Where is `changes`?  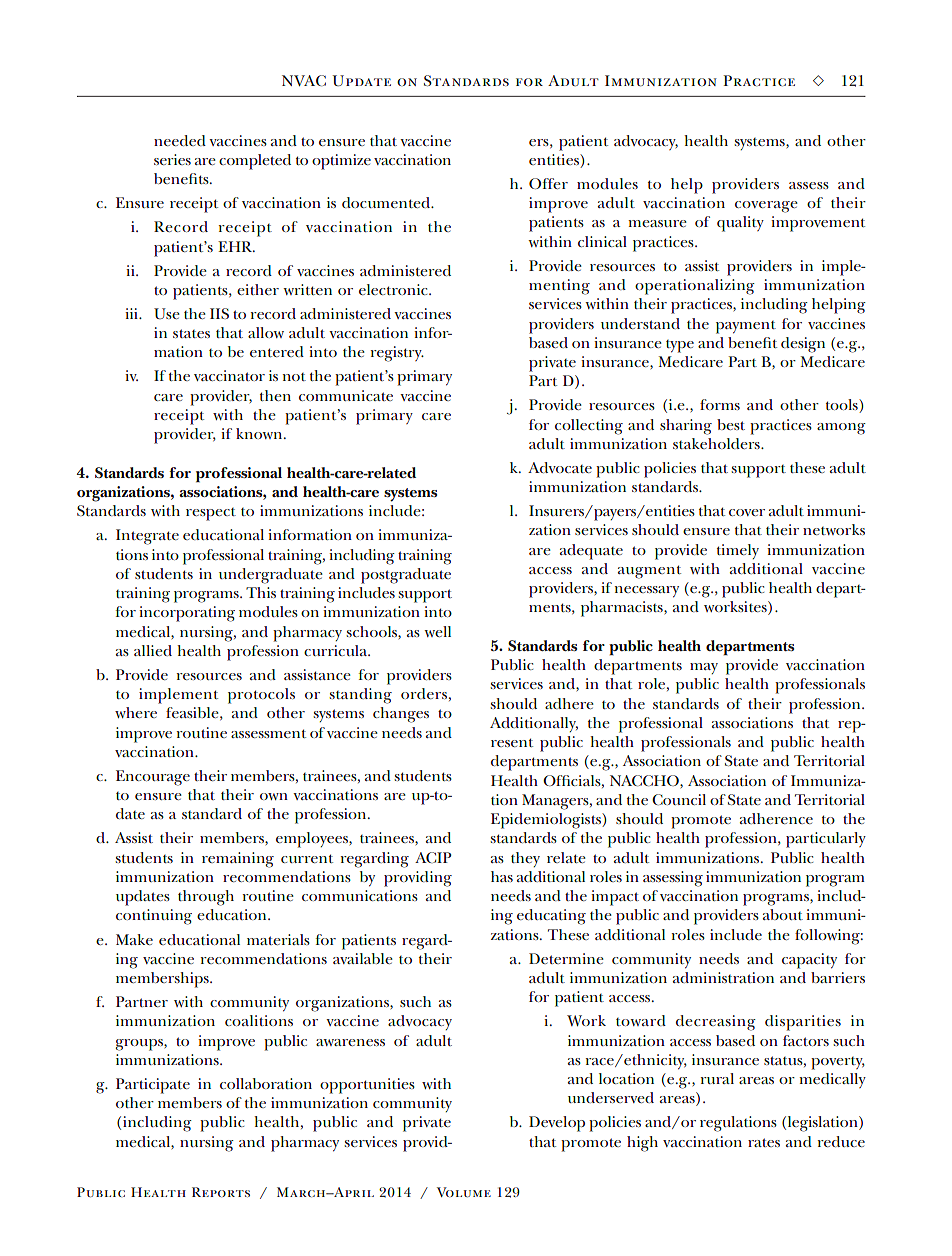 changes is located at coordinates (401, 715).
